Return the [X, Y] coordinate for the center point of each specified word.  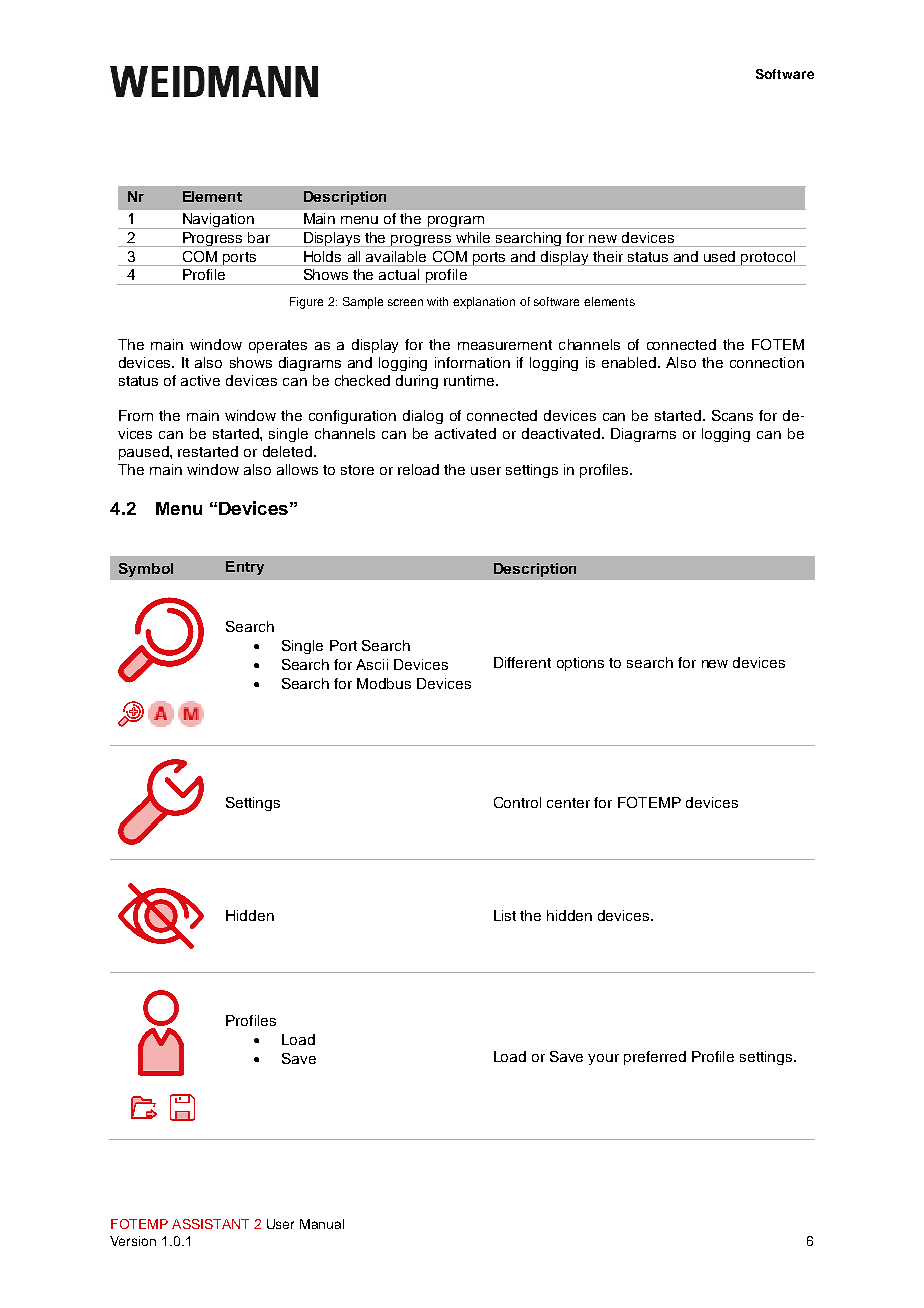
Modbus [384, 683]
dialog [423, 417]
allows [297, 469]
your [603, 1059]
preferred [655, 1058]
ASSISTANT [210, 1224]
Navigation [218, 221]
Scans [732, 415]
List [505, 915]
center [568, 803]
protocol [769, 258]
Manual [322, 1224]
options [580, 664]
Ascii [372, 664]
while [473, 237]
